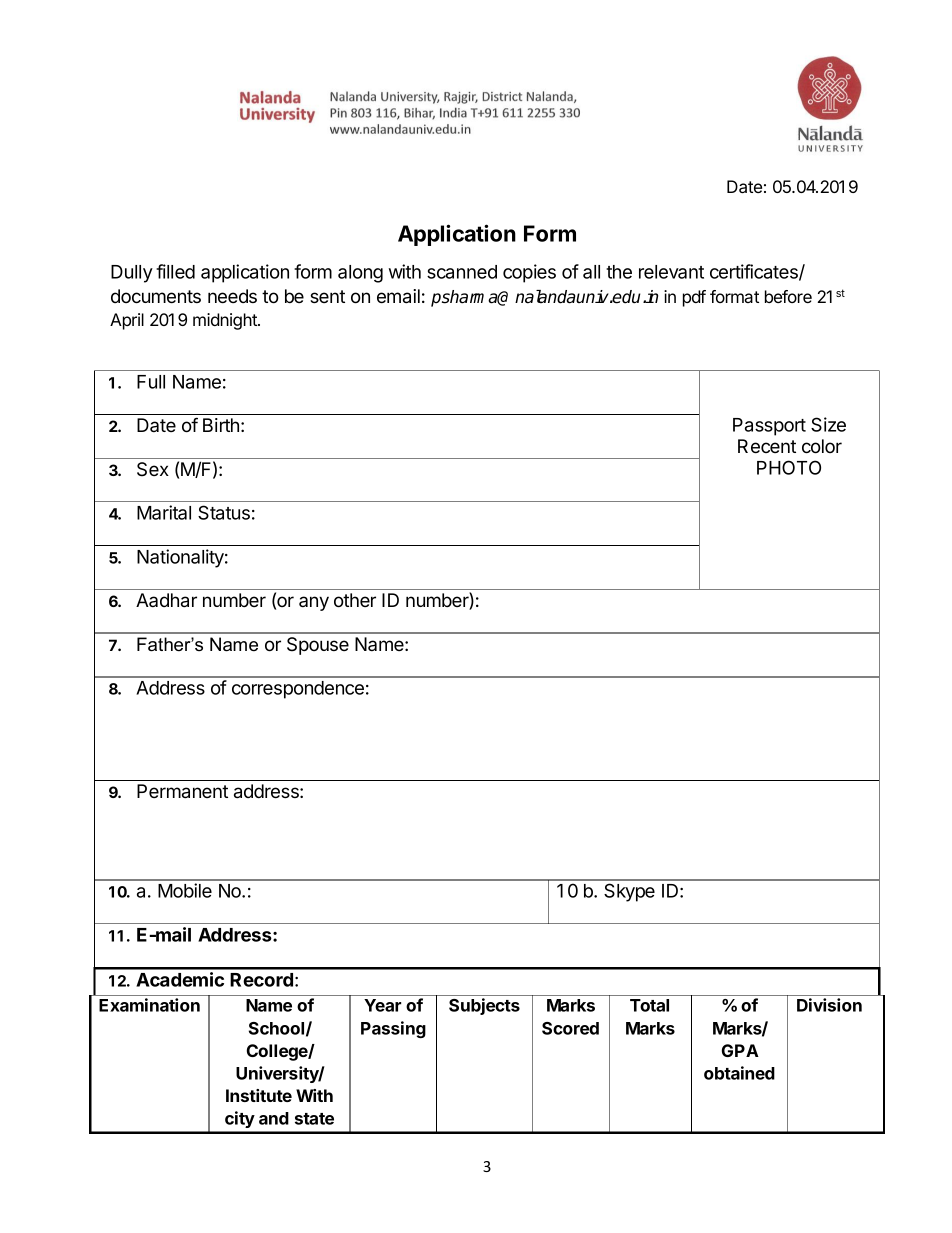 The width and height of the image is (952, 1233). Describe the element at coordinates (259, 1095) in the image. I see `Institute` at that location.
